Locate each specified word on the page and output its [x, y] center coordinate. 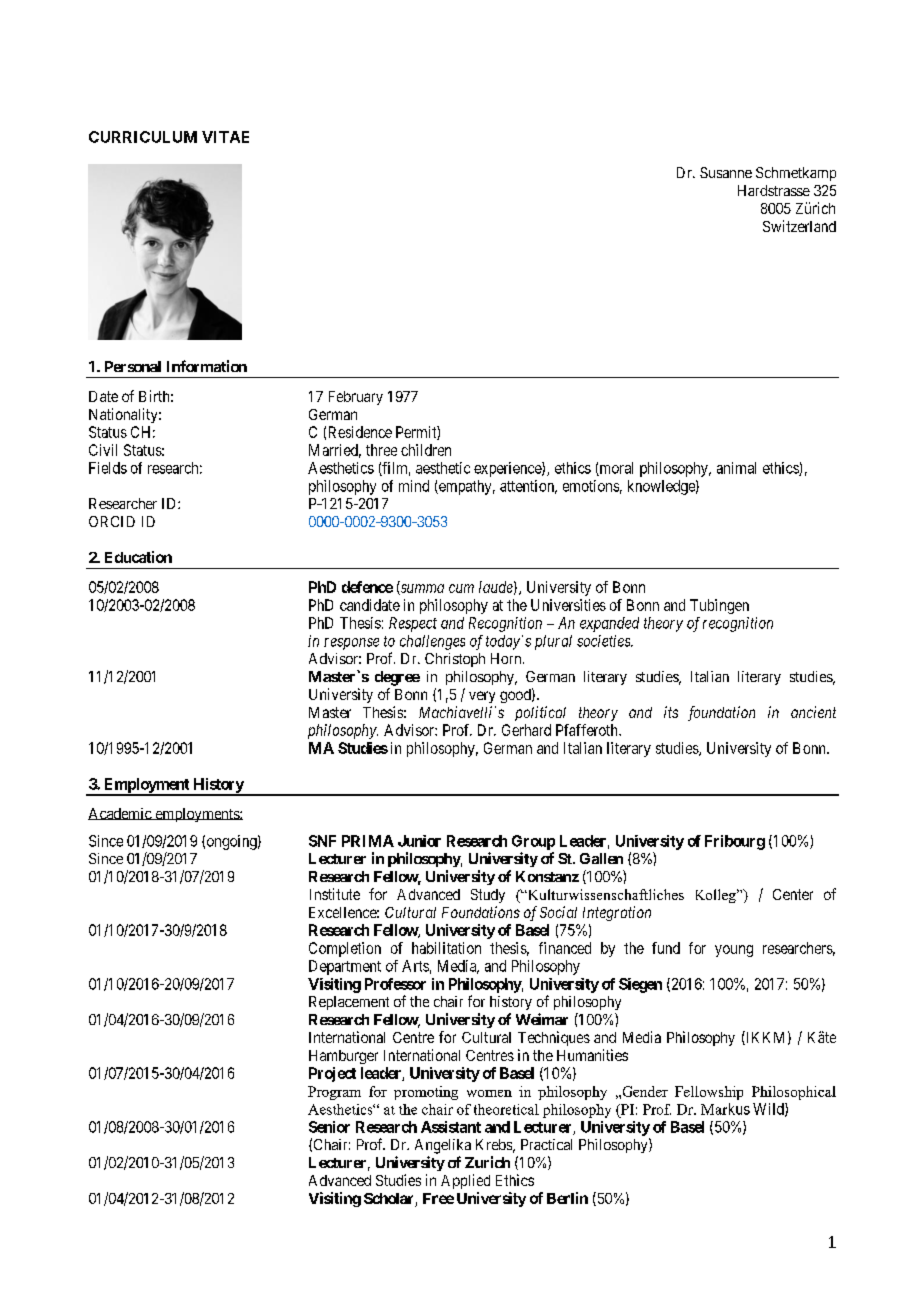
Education [138, 557]
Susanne [726, 172]
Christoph [455, 660]
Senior [329, 1127]
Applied [465, 1181]
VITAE [225, 137]
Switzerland [799, 226]
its [671, 712]
